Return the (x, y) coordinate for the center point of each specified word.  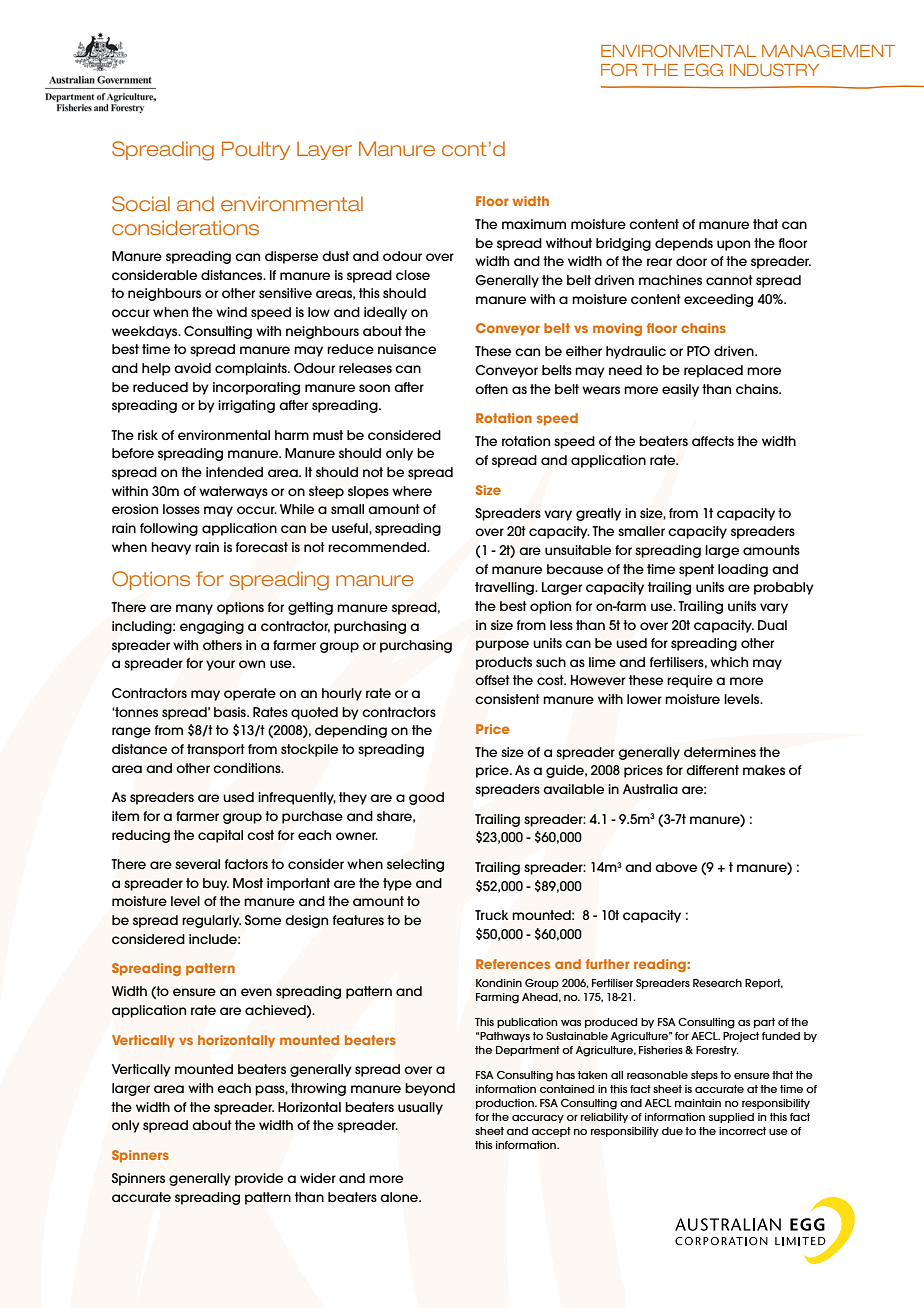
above (676, 867)
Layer (324, 151)
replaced (713, 371)
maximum (534, 224)
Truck (492, 915)
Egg (703, 69)
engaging (212, 627)
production (506, 1104)
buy (216, 884)
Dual (772, 625)
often (491, 389)
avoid (192, 368)
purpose (502, 645)
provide (259, 1179)
